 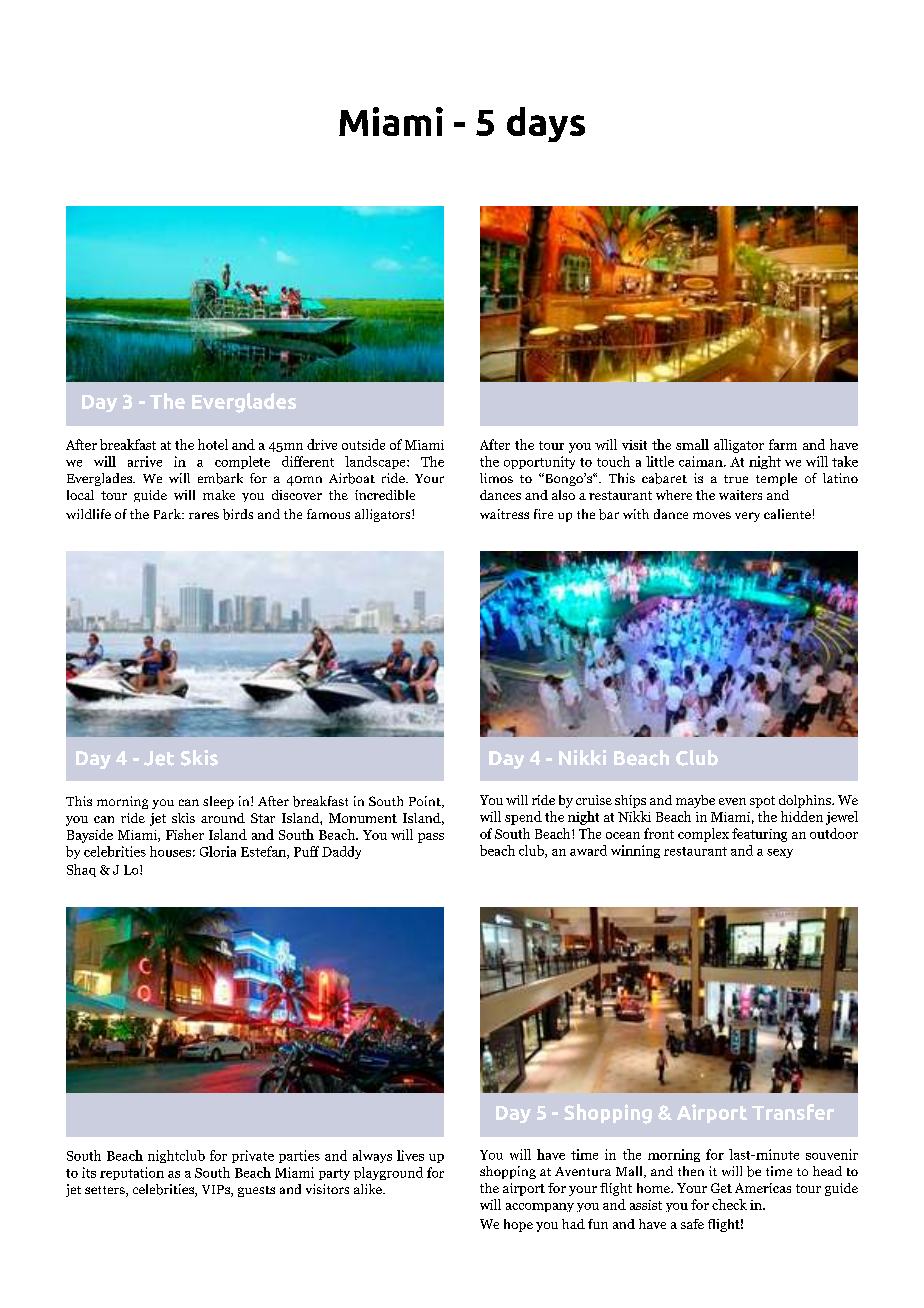 I want to click on Shaq, so click(x=81, y=870).
